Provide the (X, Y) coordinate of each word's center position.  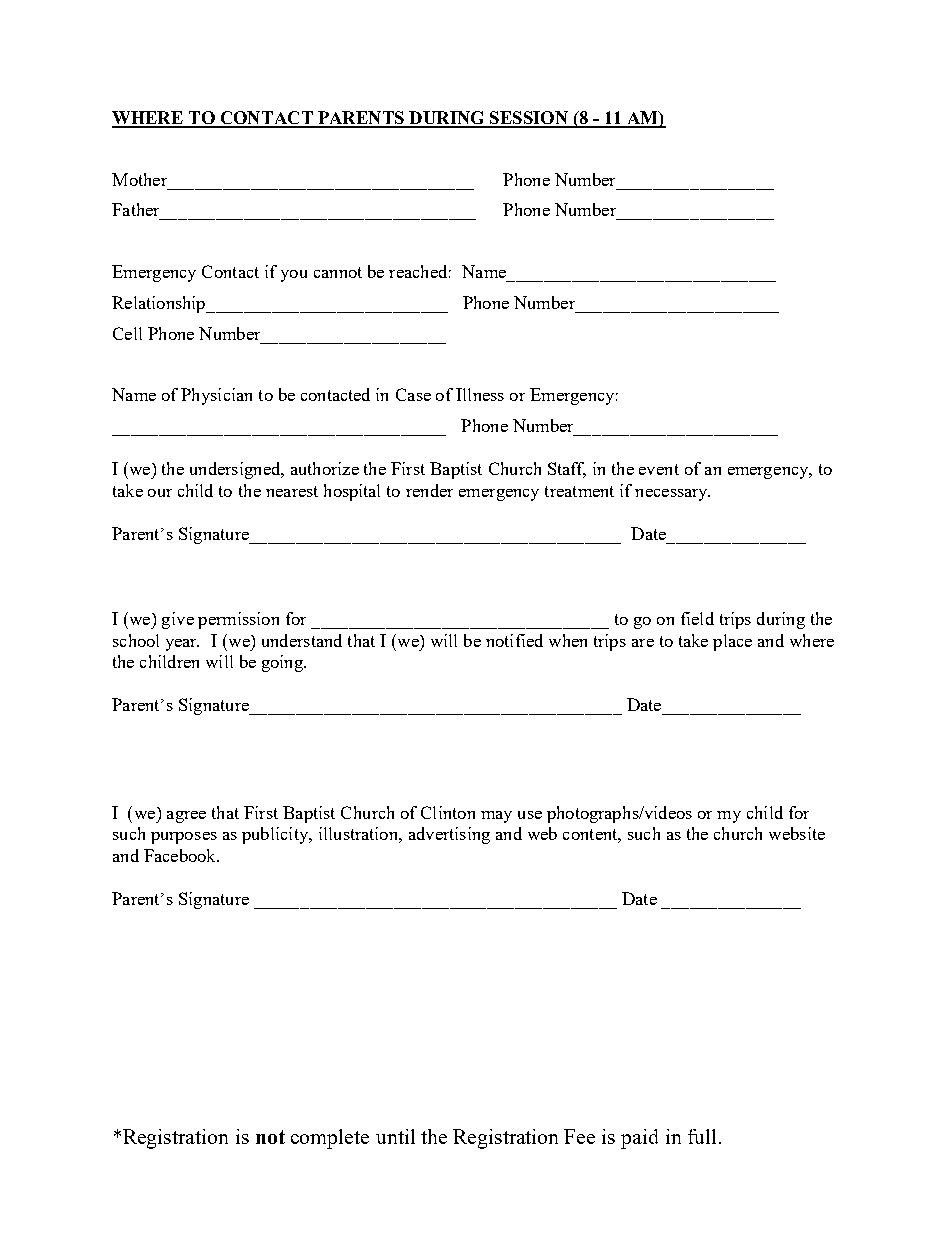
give (178, 620)
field (697, 618)
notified (514, 640)
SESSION (529, 119)
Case (413, 394)
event (659, 469)
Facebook (181, 855)
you (294, 276)
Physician (216, 396)
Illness (480, 394)
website (797, 833)
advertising (449, 835)
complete (330, 1139)
